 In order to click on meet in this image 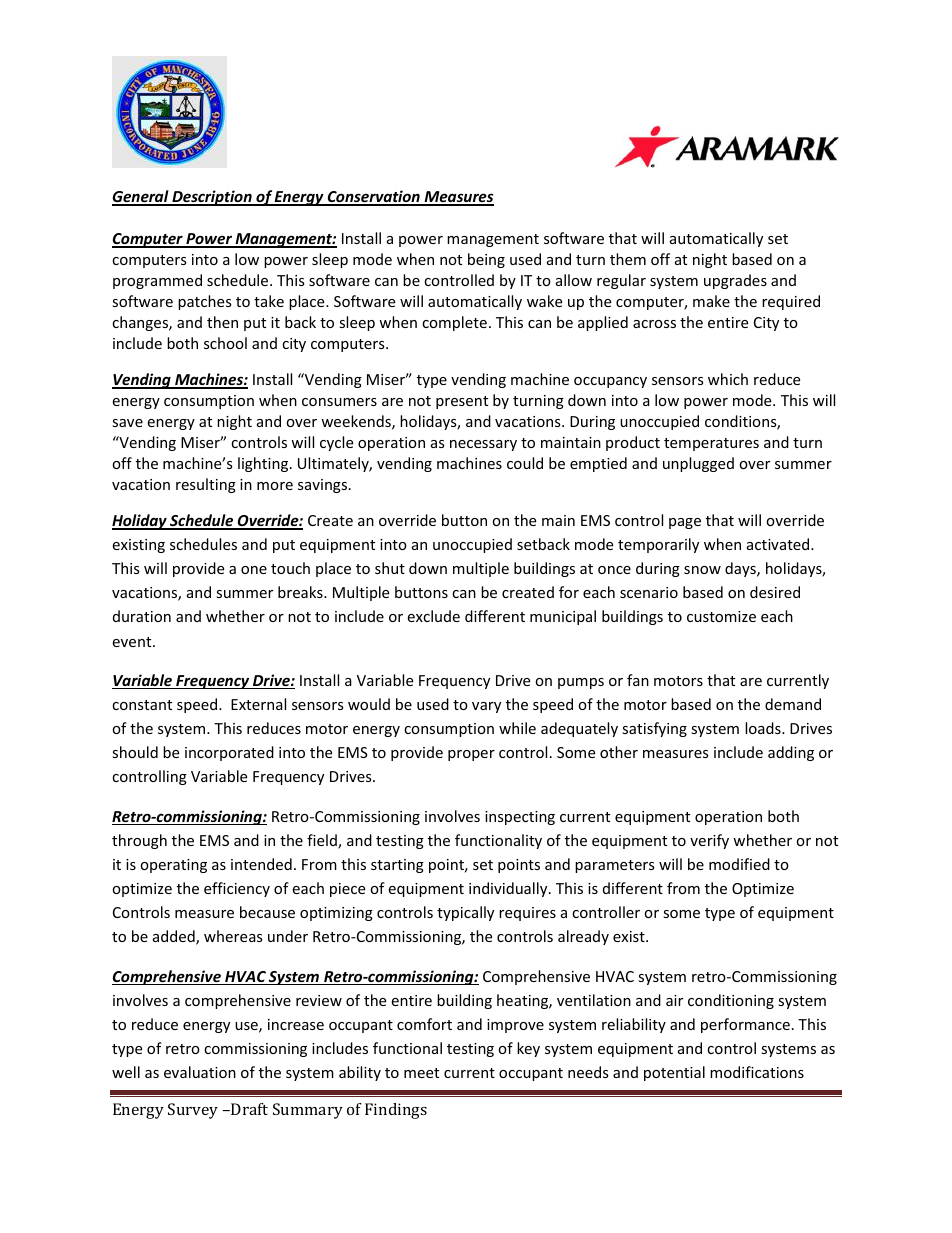, I will do `click(421, 1073)`.
